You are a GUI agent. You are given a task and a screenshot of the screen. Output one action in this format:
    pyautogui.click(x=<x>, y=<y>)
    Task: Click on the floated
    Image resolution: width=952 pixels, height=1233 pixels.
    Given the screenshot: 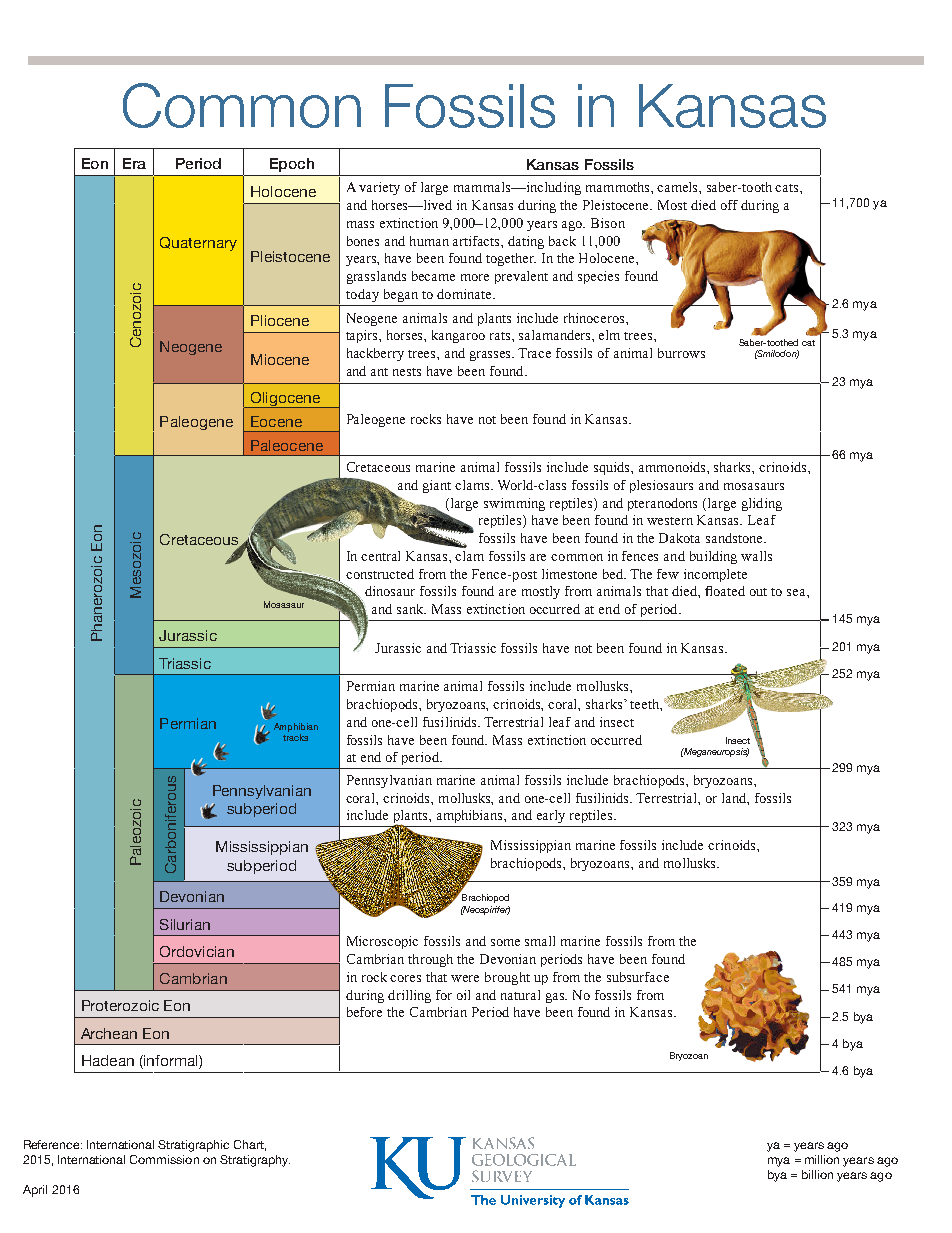 What is the action you would take?
    pyautogui.click(x=725, y=591)
